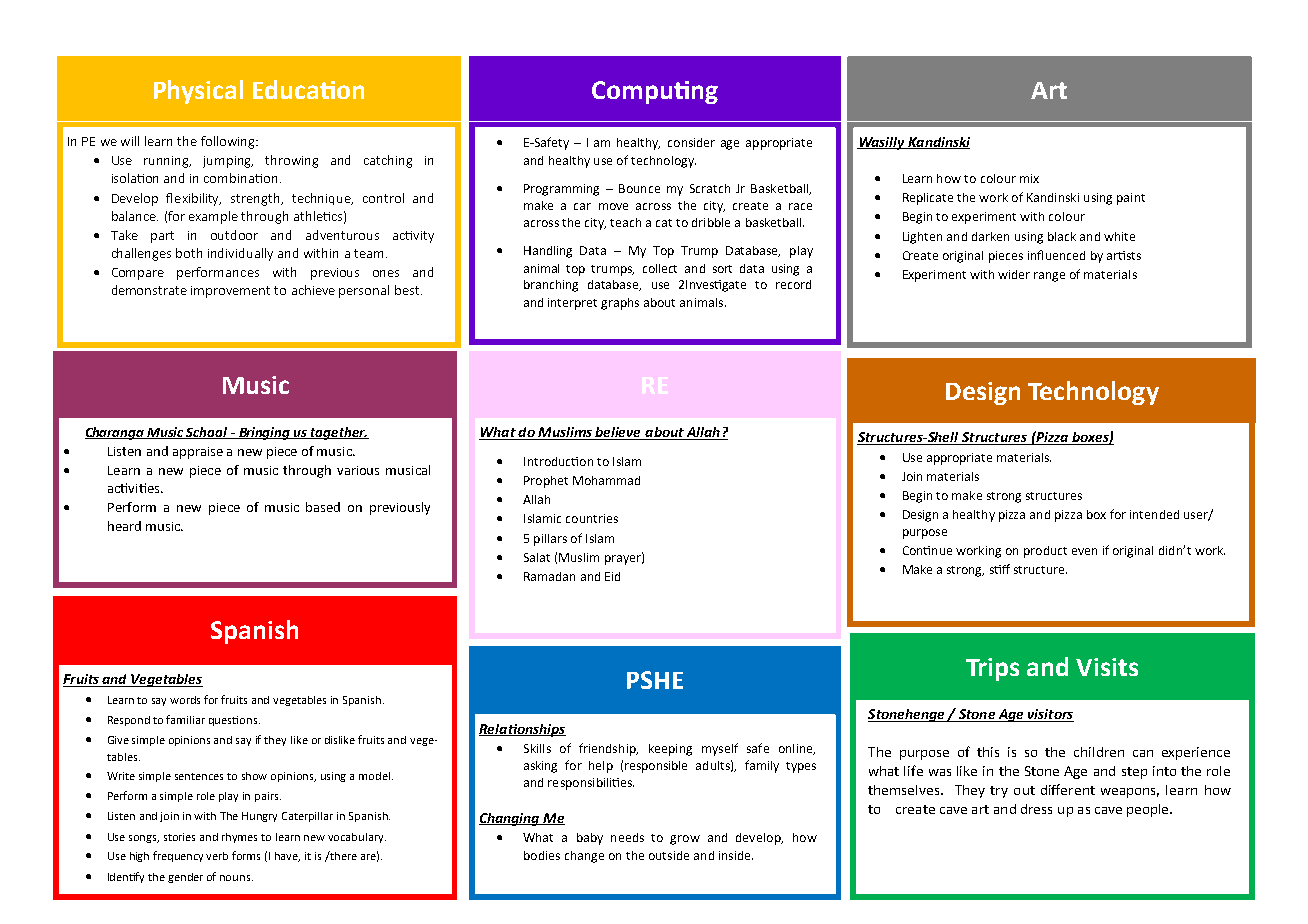 This image has height=924, width=1308. Describe the element at coordinates (230, 292) in the image. I see `improvement` at that location.
